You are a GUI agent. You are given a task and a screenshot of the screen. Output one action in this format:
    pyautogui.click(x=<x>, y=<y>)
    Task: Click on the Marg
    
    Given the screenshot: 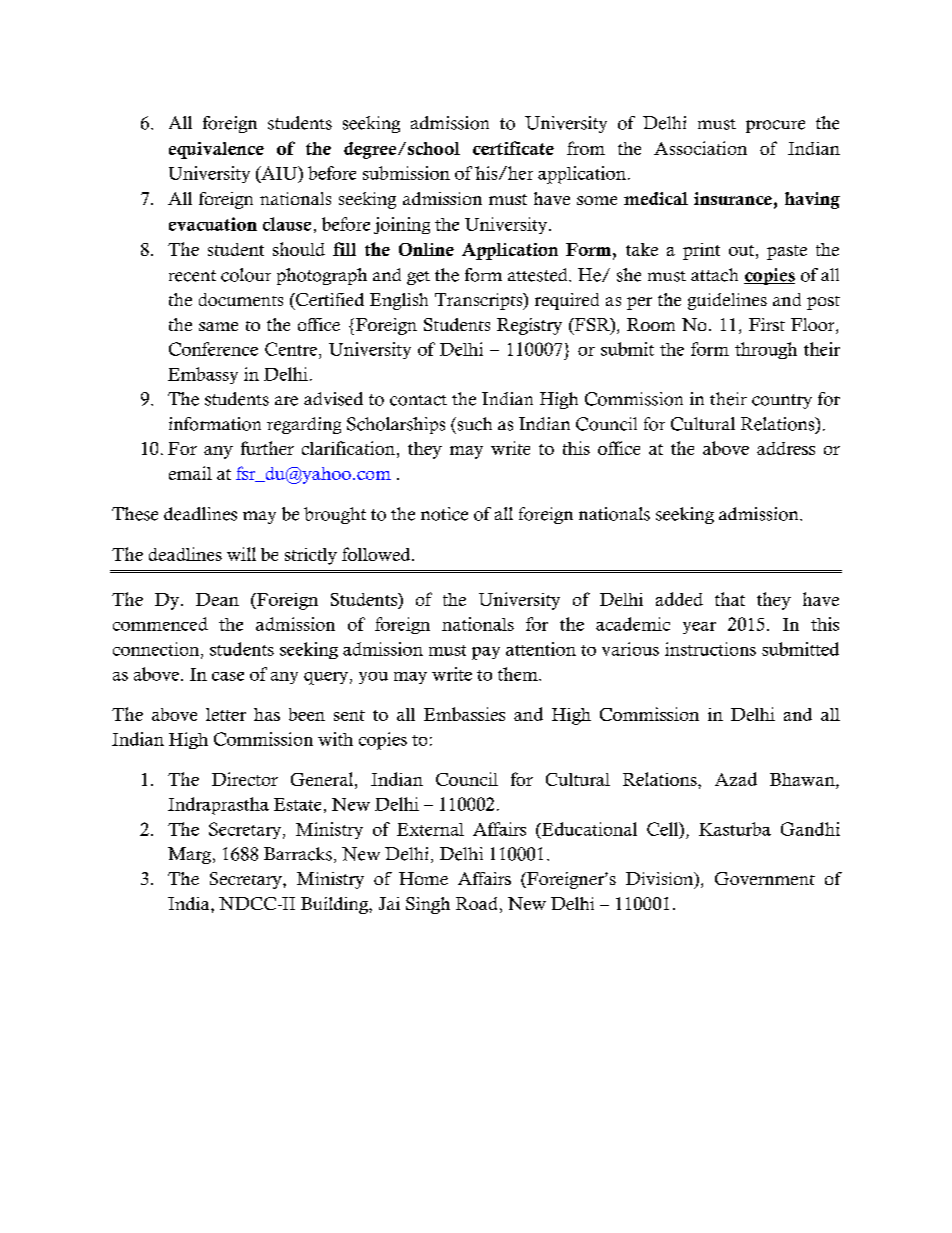 What is the action you would take?
    pyautogui.click(x=189, y=855)
